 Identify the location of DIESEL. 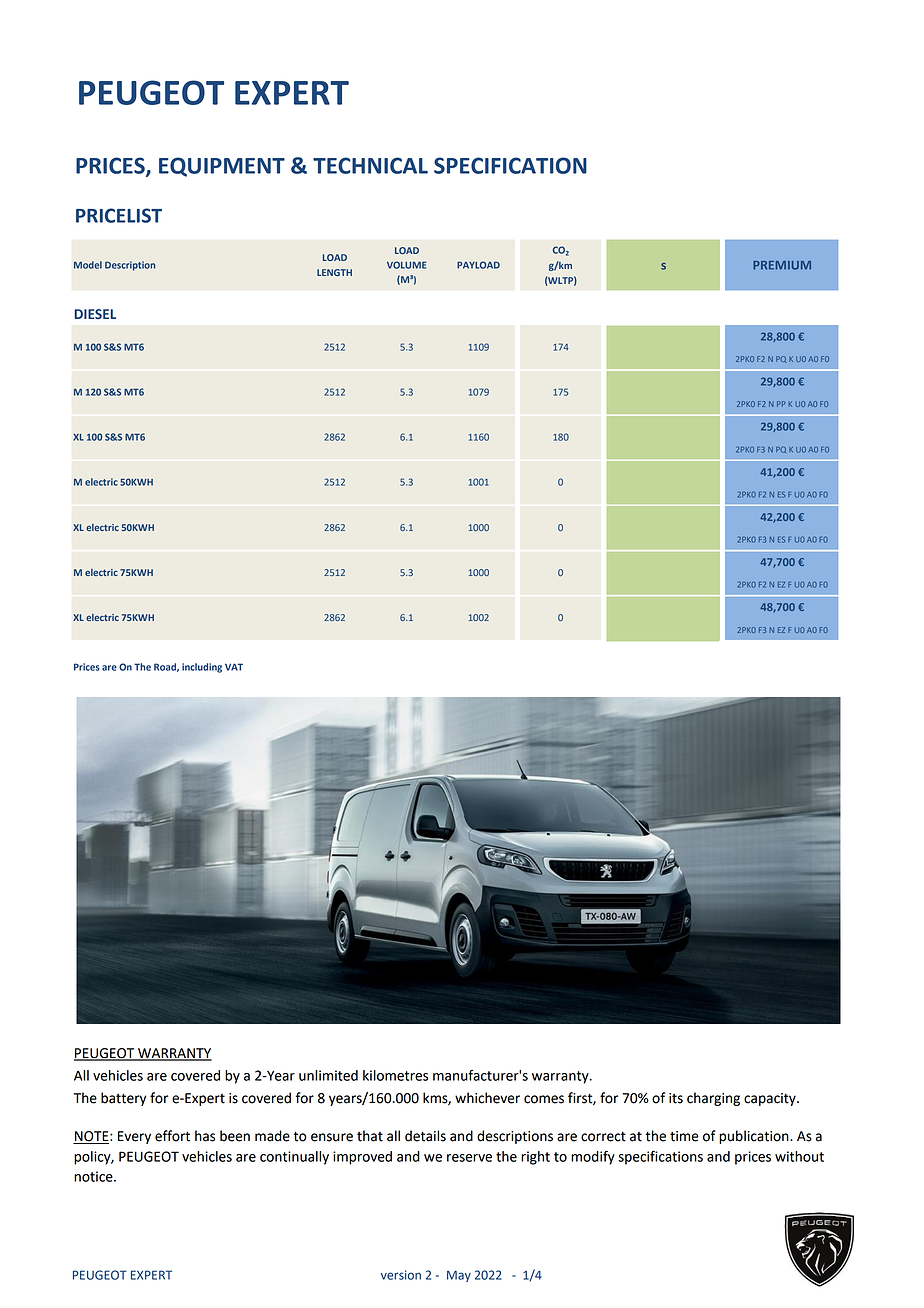
(95, 314).
